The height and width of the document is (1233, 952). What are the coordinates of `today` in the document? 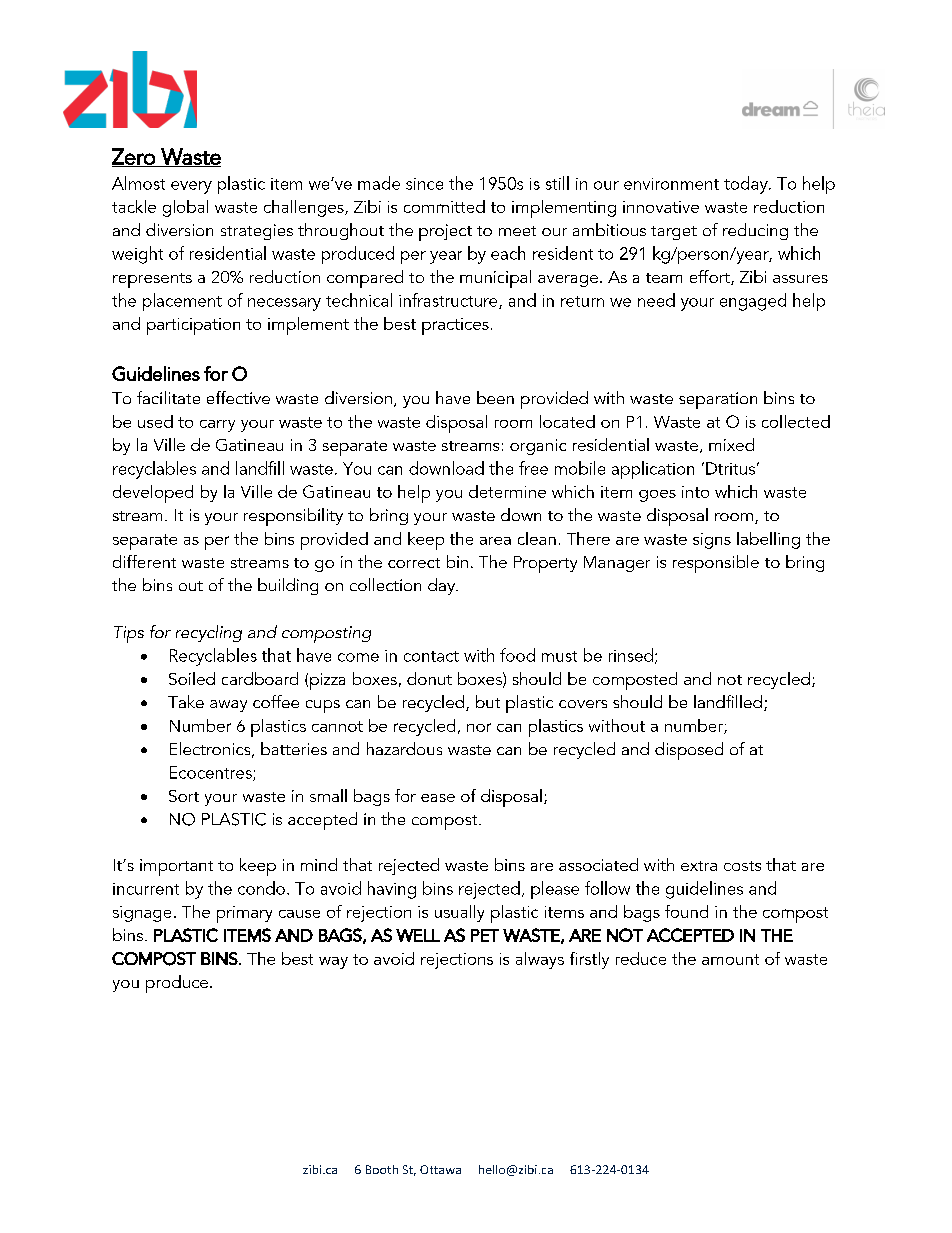 It's located at (747, 185).
